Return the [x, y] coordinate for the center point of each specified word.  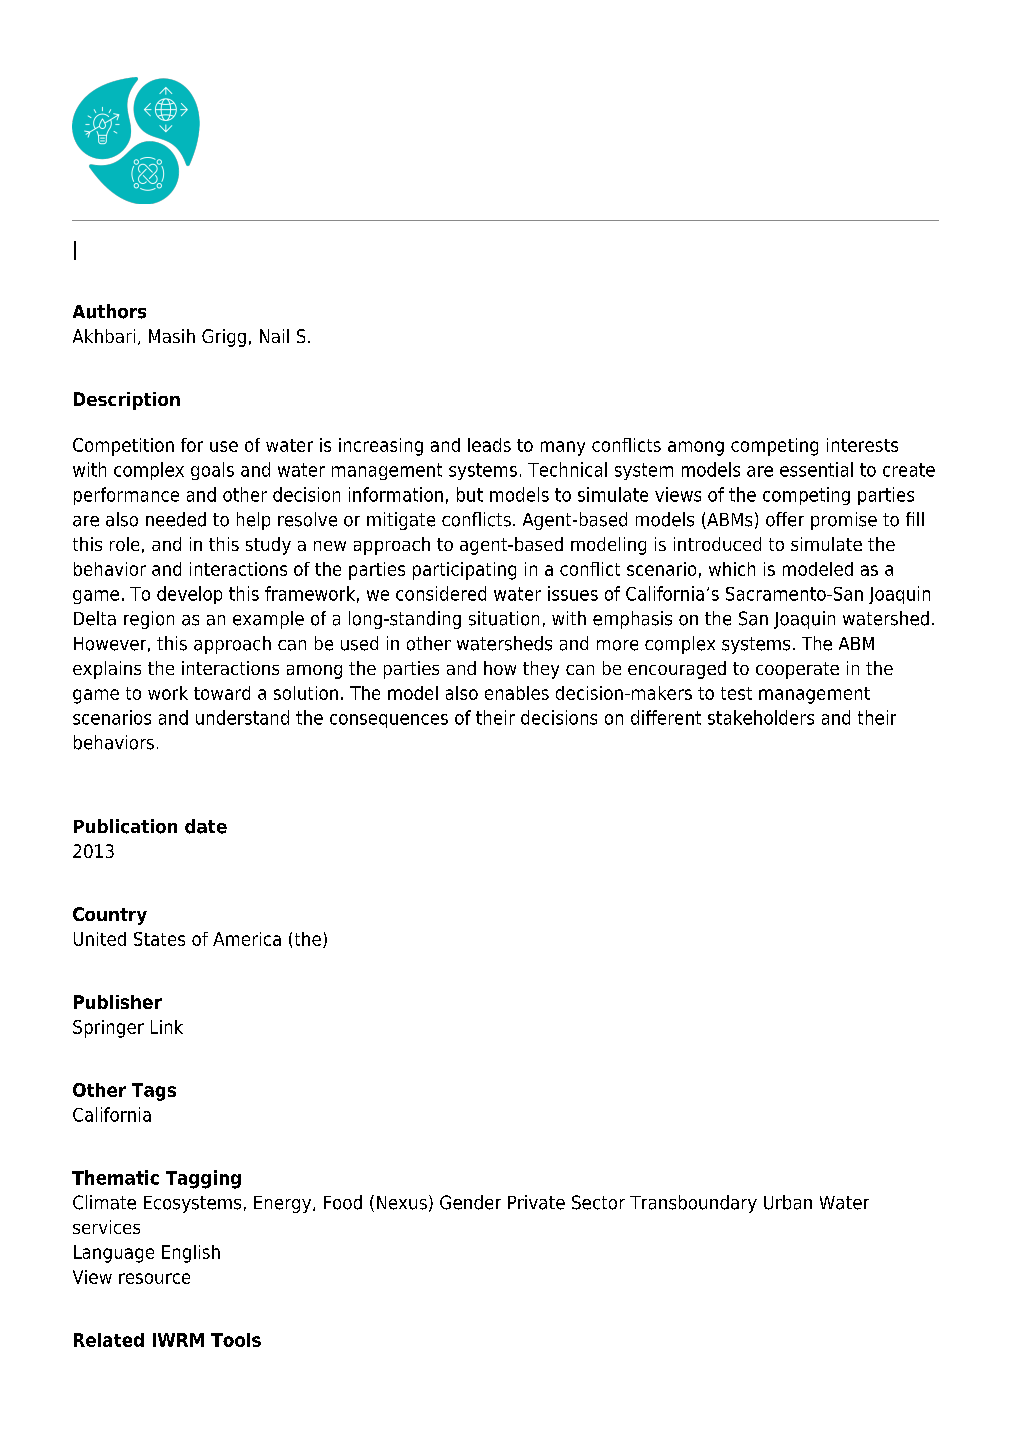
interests [862, 445]
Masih [172, 336]
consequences [389, 721]
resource [154, 1278]
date [206, 826]
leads [489, 445]
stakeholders [761, 717]
